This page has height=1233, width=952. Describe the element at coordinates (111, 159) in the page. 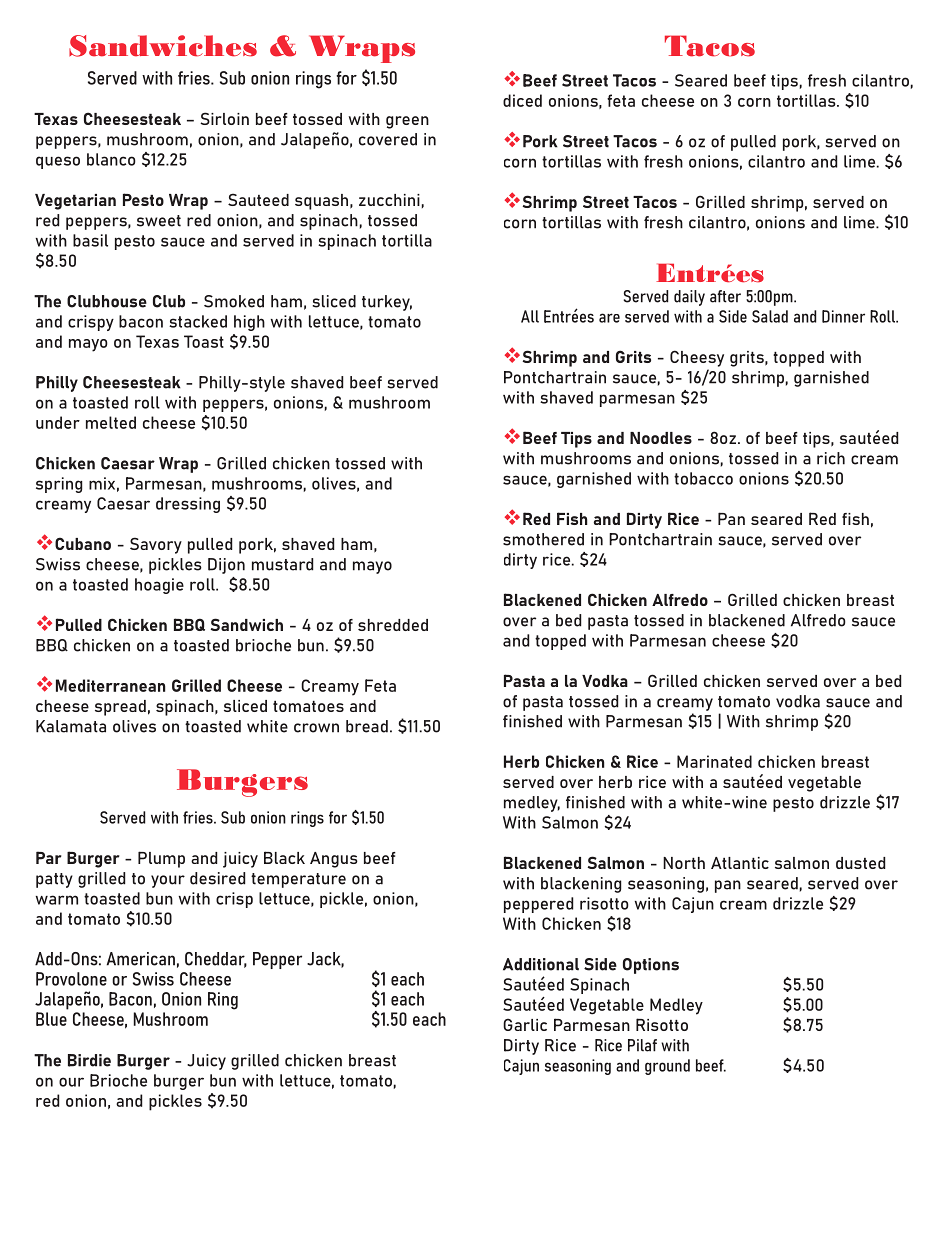

I see `blanco` at that location.
